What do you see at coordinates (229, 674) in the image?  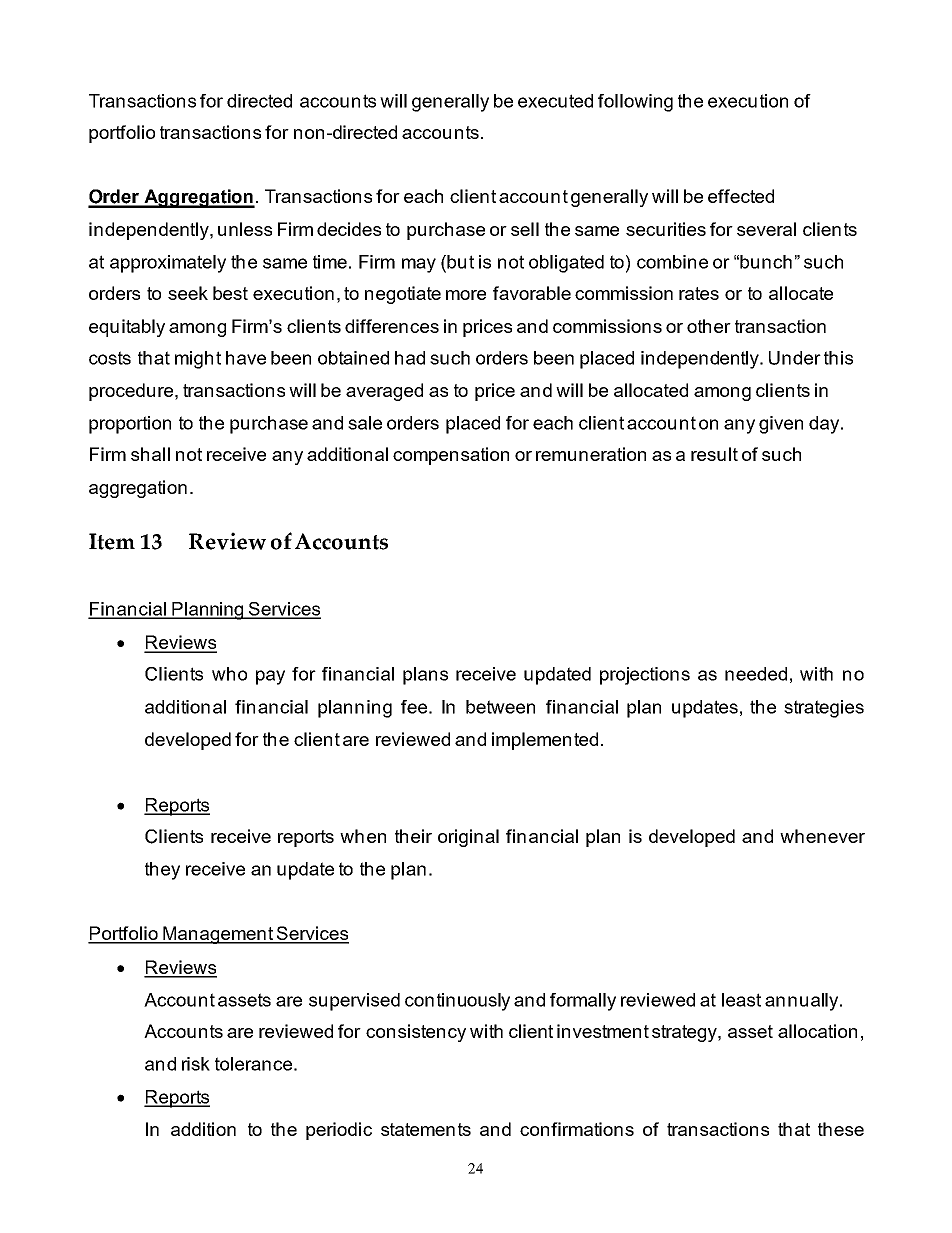 I see `who` at bounding box center [229, 674].
